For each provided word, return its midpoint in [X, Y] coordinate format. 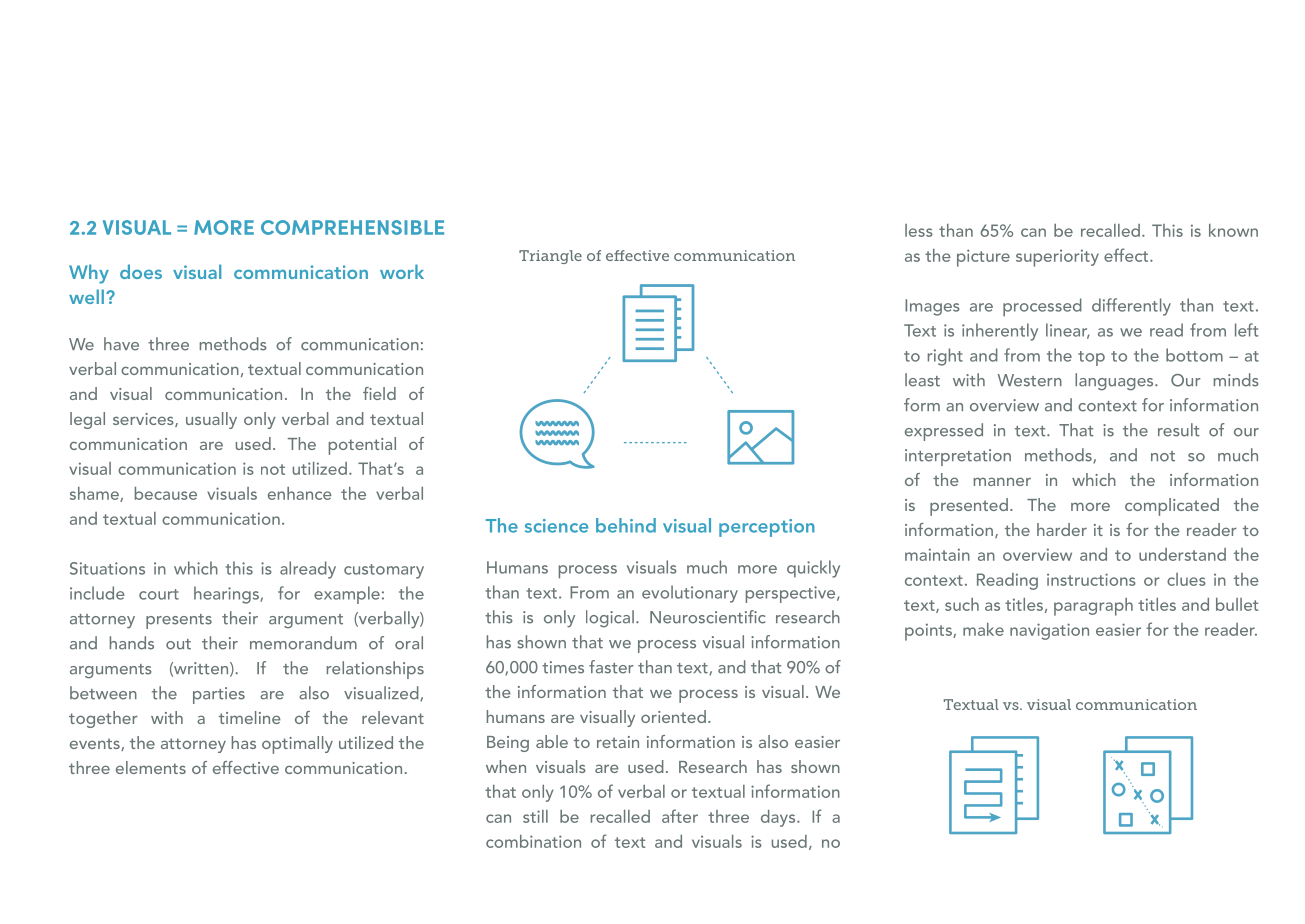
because [166, 493]
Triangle [550, 257]
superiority [1057, 258]
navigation [1049, 631]
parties [219, 695]
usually [211, 420]
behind [626, 525]
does [141, 271]
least [922, 380]
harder [1062, 529]
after [680, 816]
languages [1115, 382]
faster [611, 667]
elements [151, 767]
